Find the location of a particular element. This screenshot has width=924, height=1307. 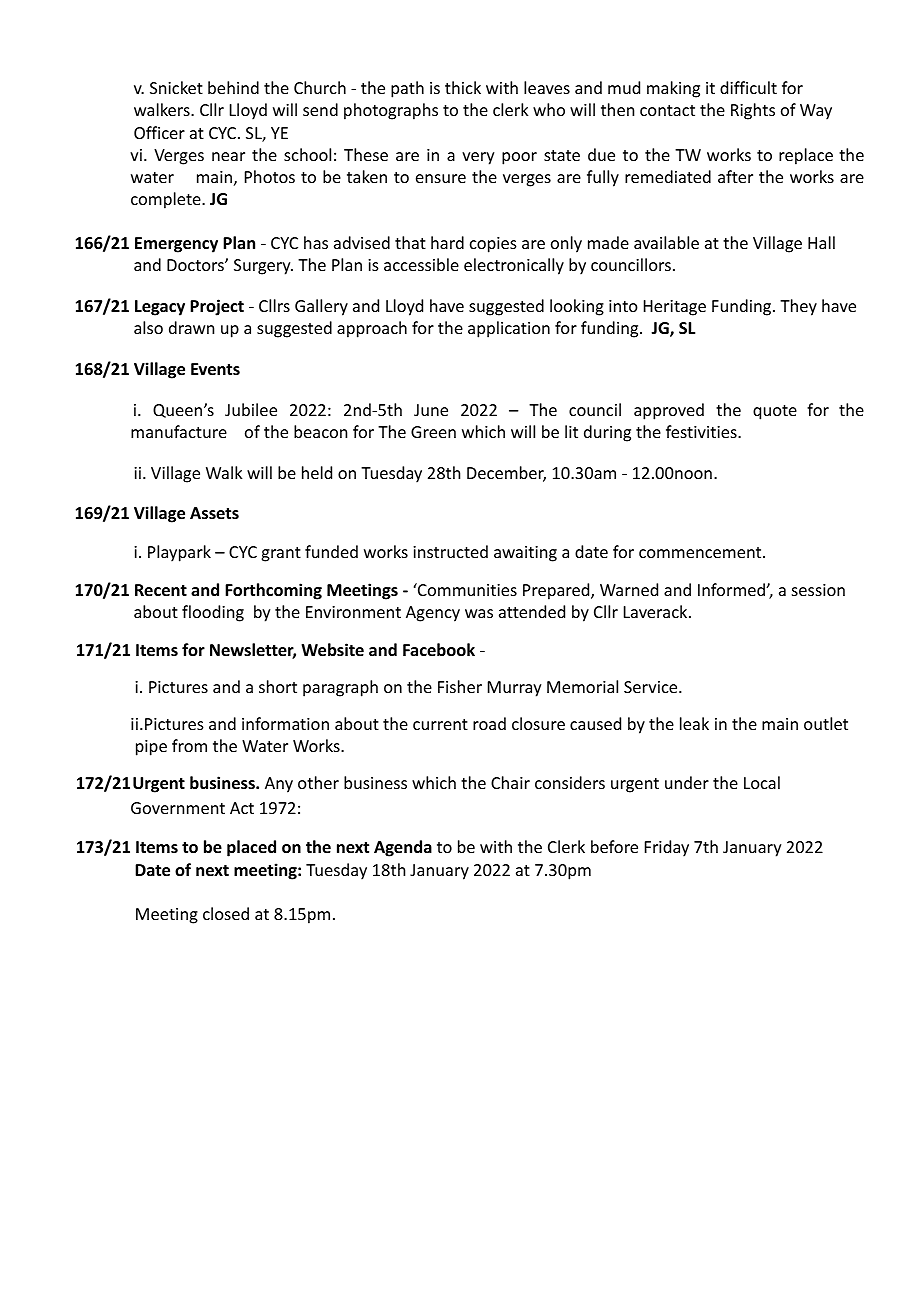

thick is located at coordinates (463, 87).
